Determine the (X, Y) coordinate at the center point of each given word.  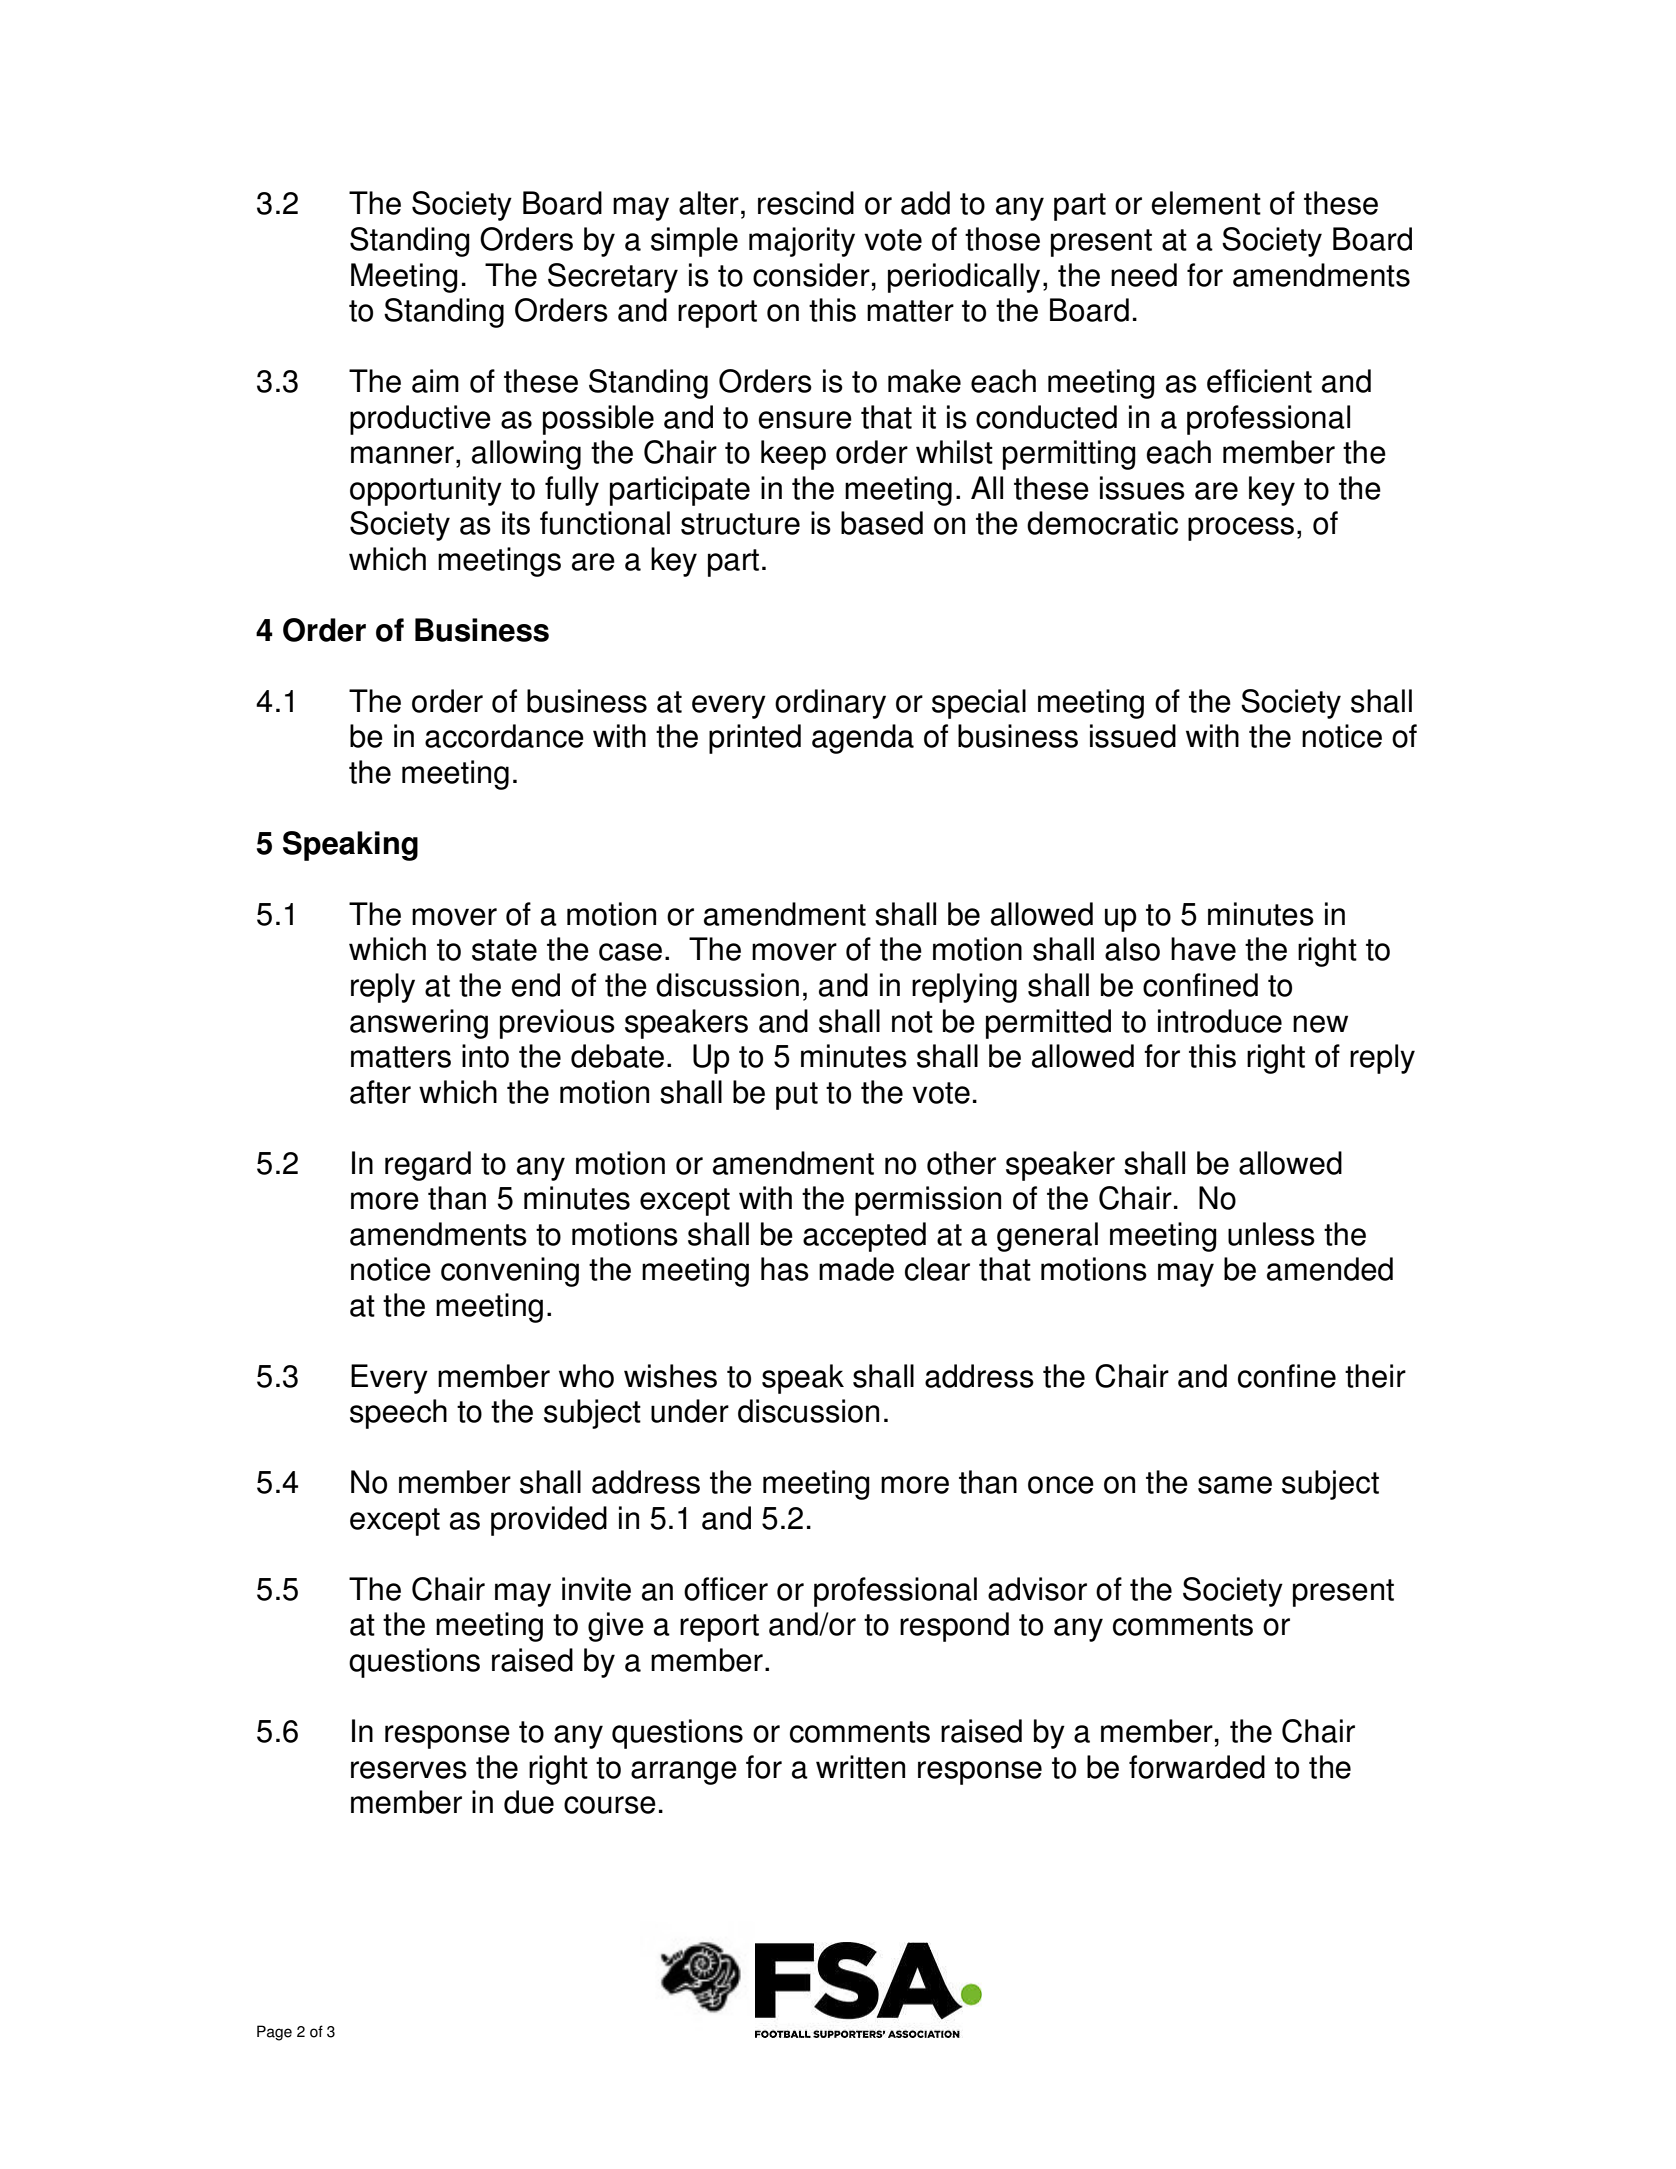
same (1235, 1485)
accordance (504, 736)
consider (811, 275)
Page (274, 2033)
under (690, 1411)
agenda (863, 739)
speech (398, 1414)
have (1203, 949)
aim (435, 381)
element (1206, 203)
